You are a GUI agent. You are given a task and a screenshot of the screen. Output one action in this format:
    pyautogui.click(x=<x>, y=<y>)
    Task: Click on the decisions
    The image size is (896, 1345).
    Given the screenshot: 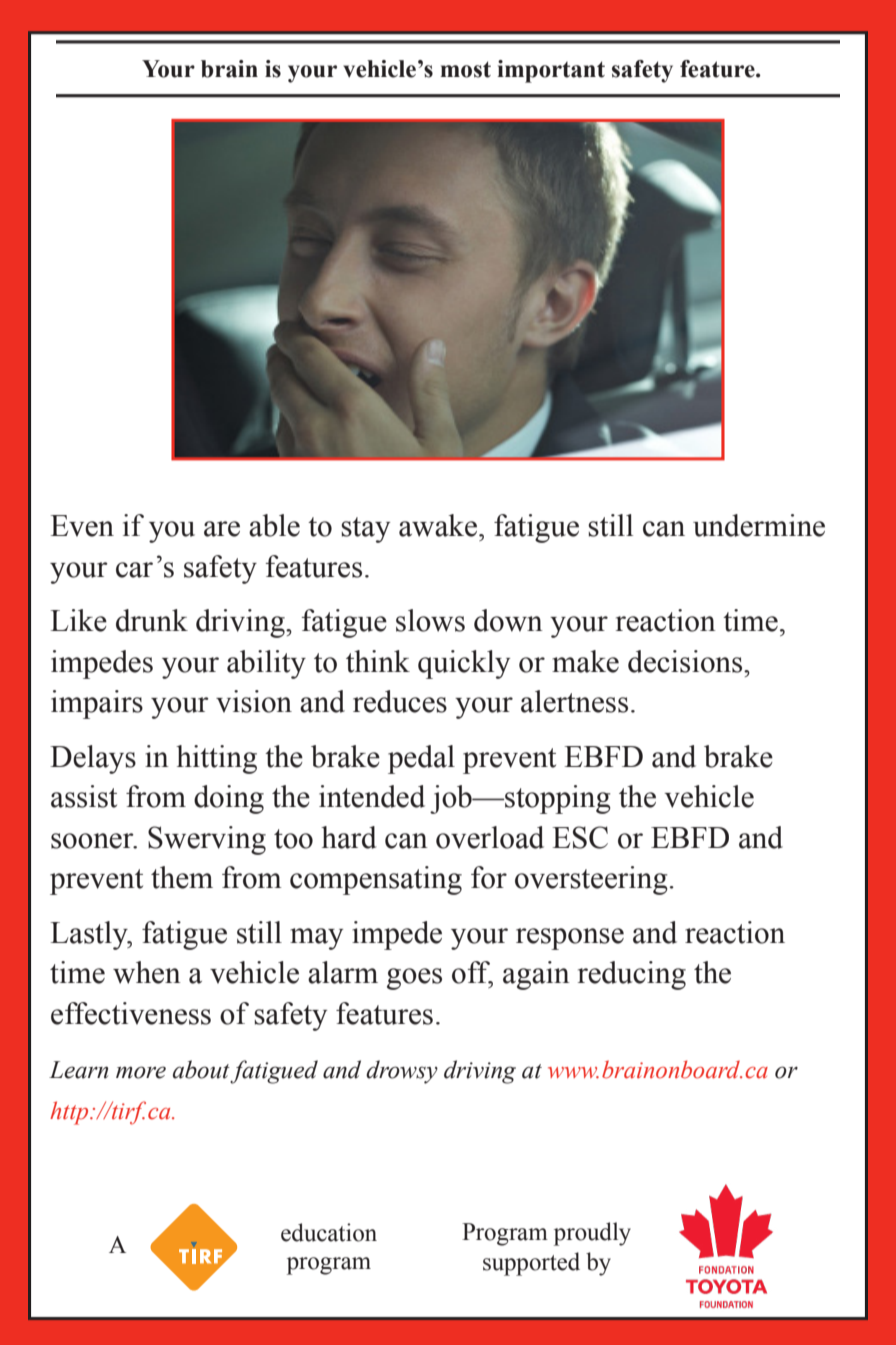 What is the action you would take?
    pyautogui.click(x=686, y=661)
